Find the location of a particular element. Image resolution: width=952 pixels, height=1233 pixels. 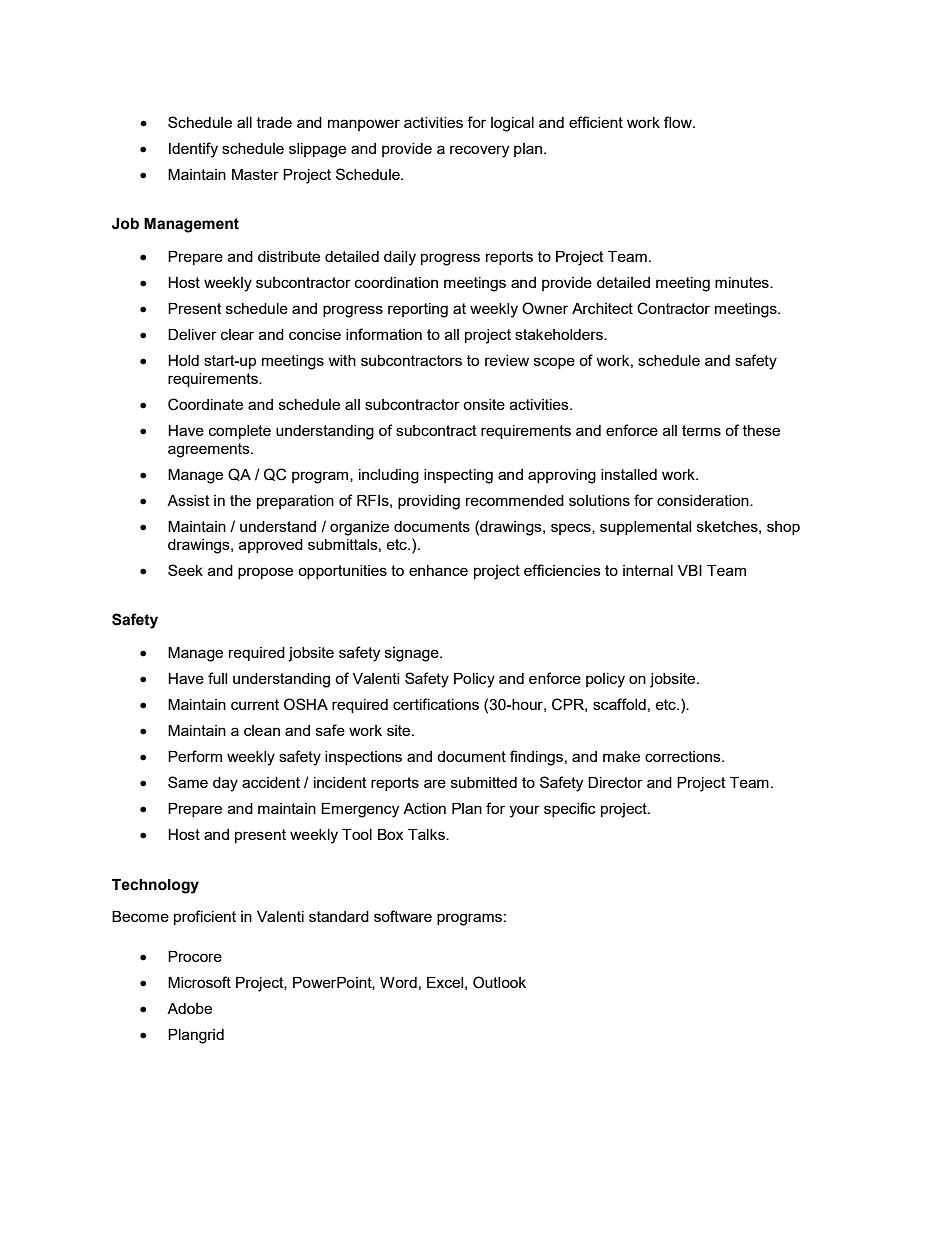

Seek is located at coordinates (185, 570).
